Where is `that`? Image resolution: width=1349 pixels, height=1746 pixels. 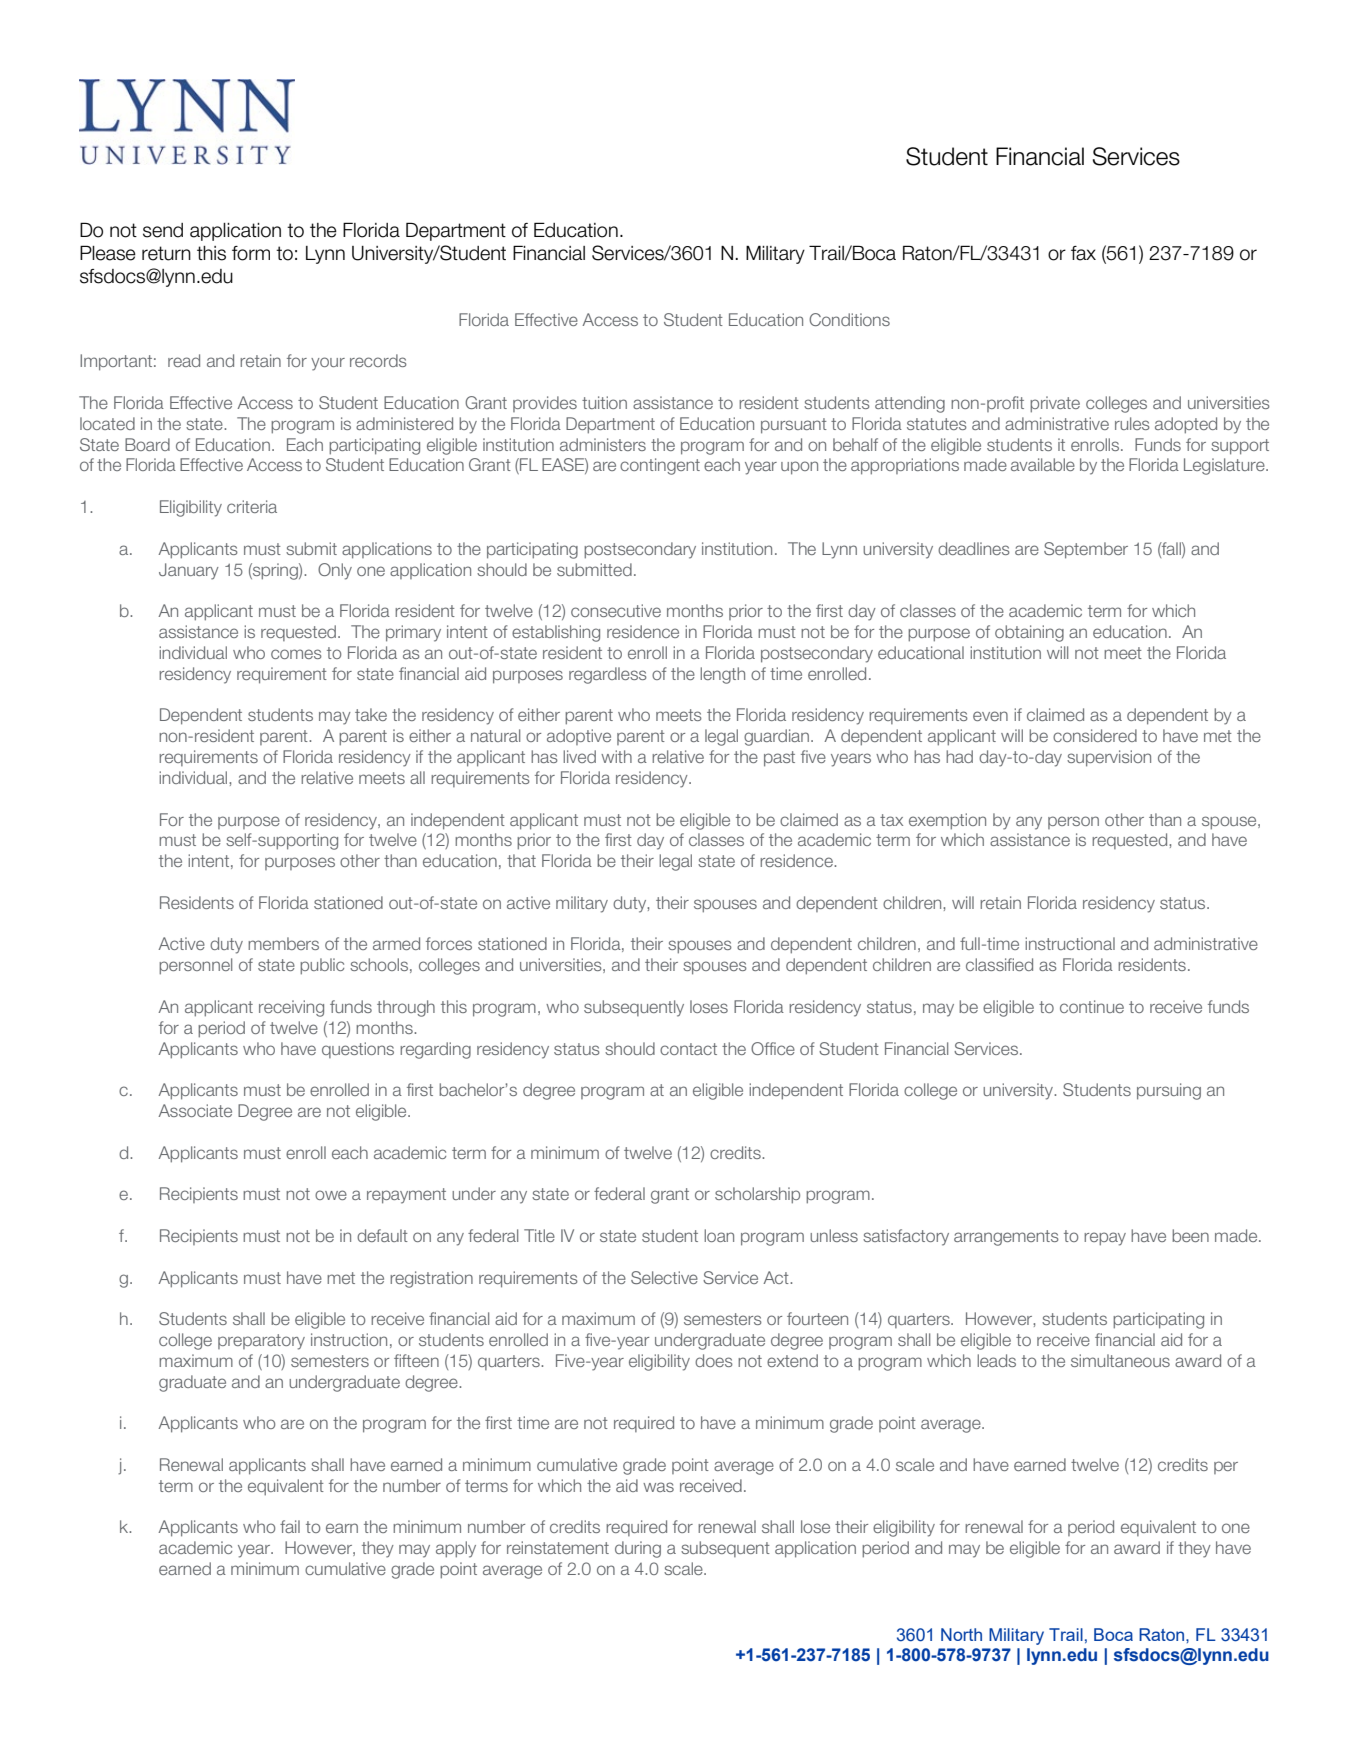
that is located at coordinates (521, 860).
